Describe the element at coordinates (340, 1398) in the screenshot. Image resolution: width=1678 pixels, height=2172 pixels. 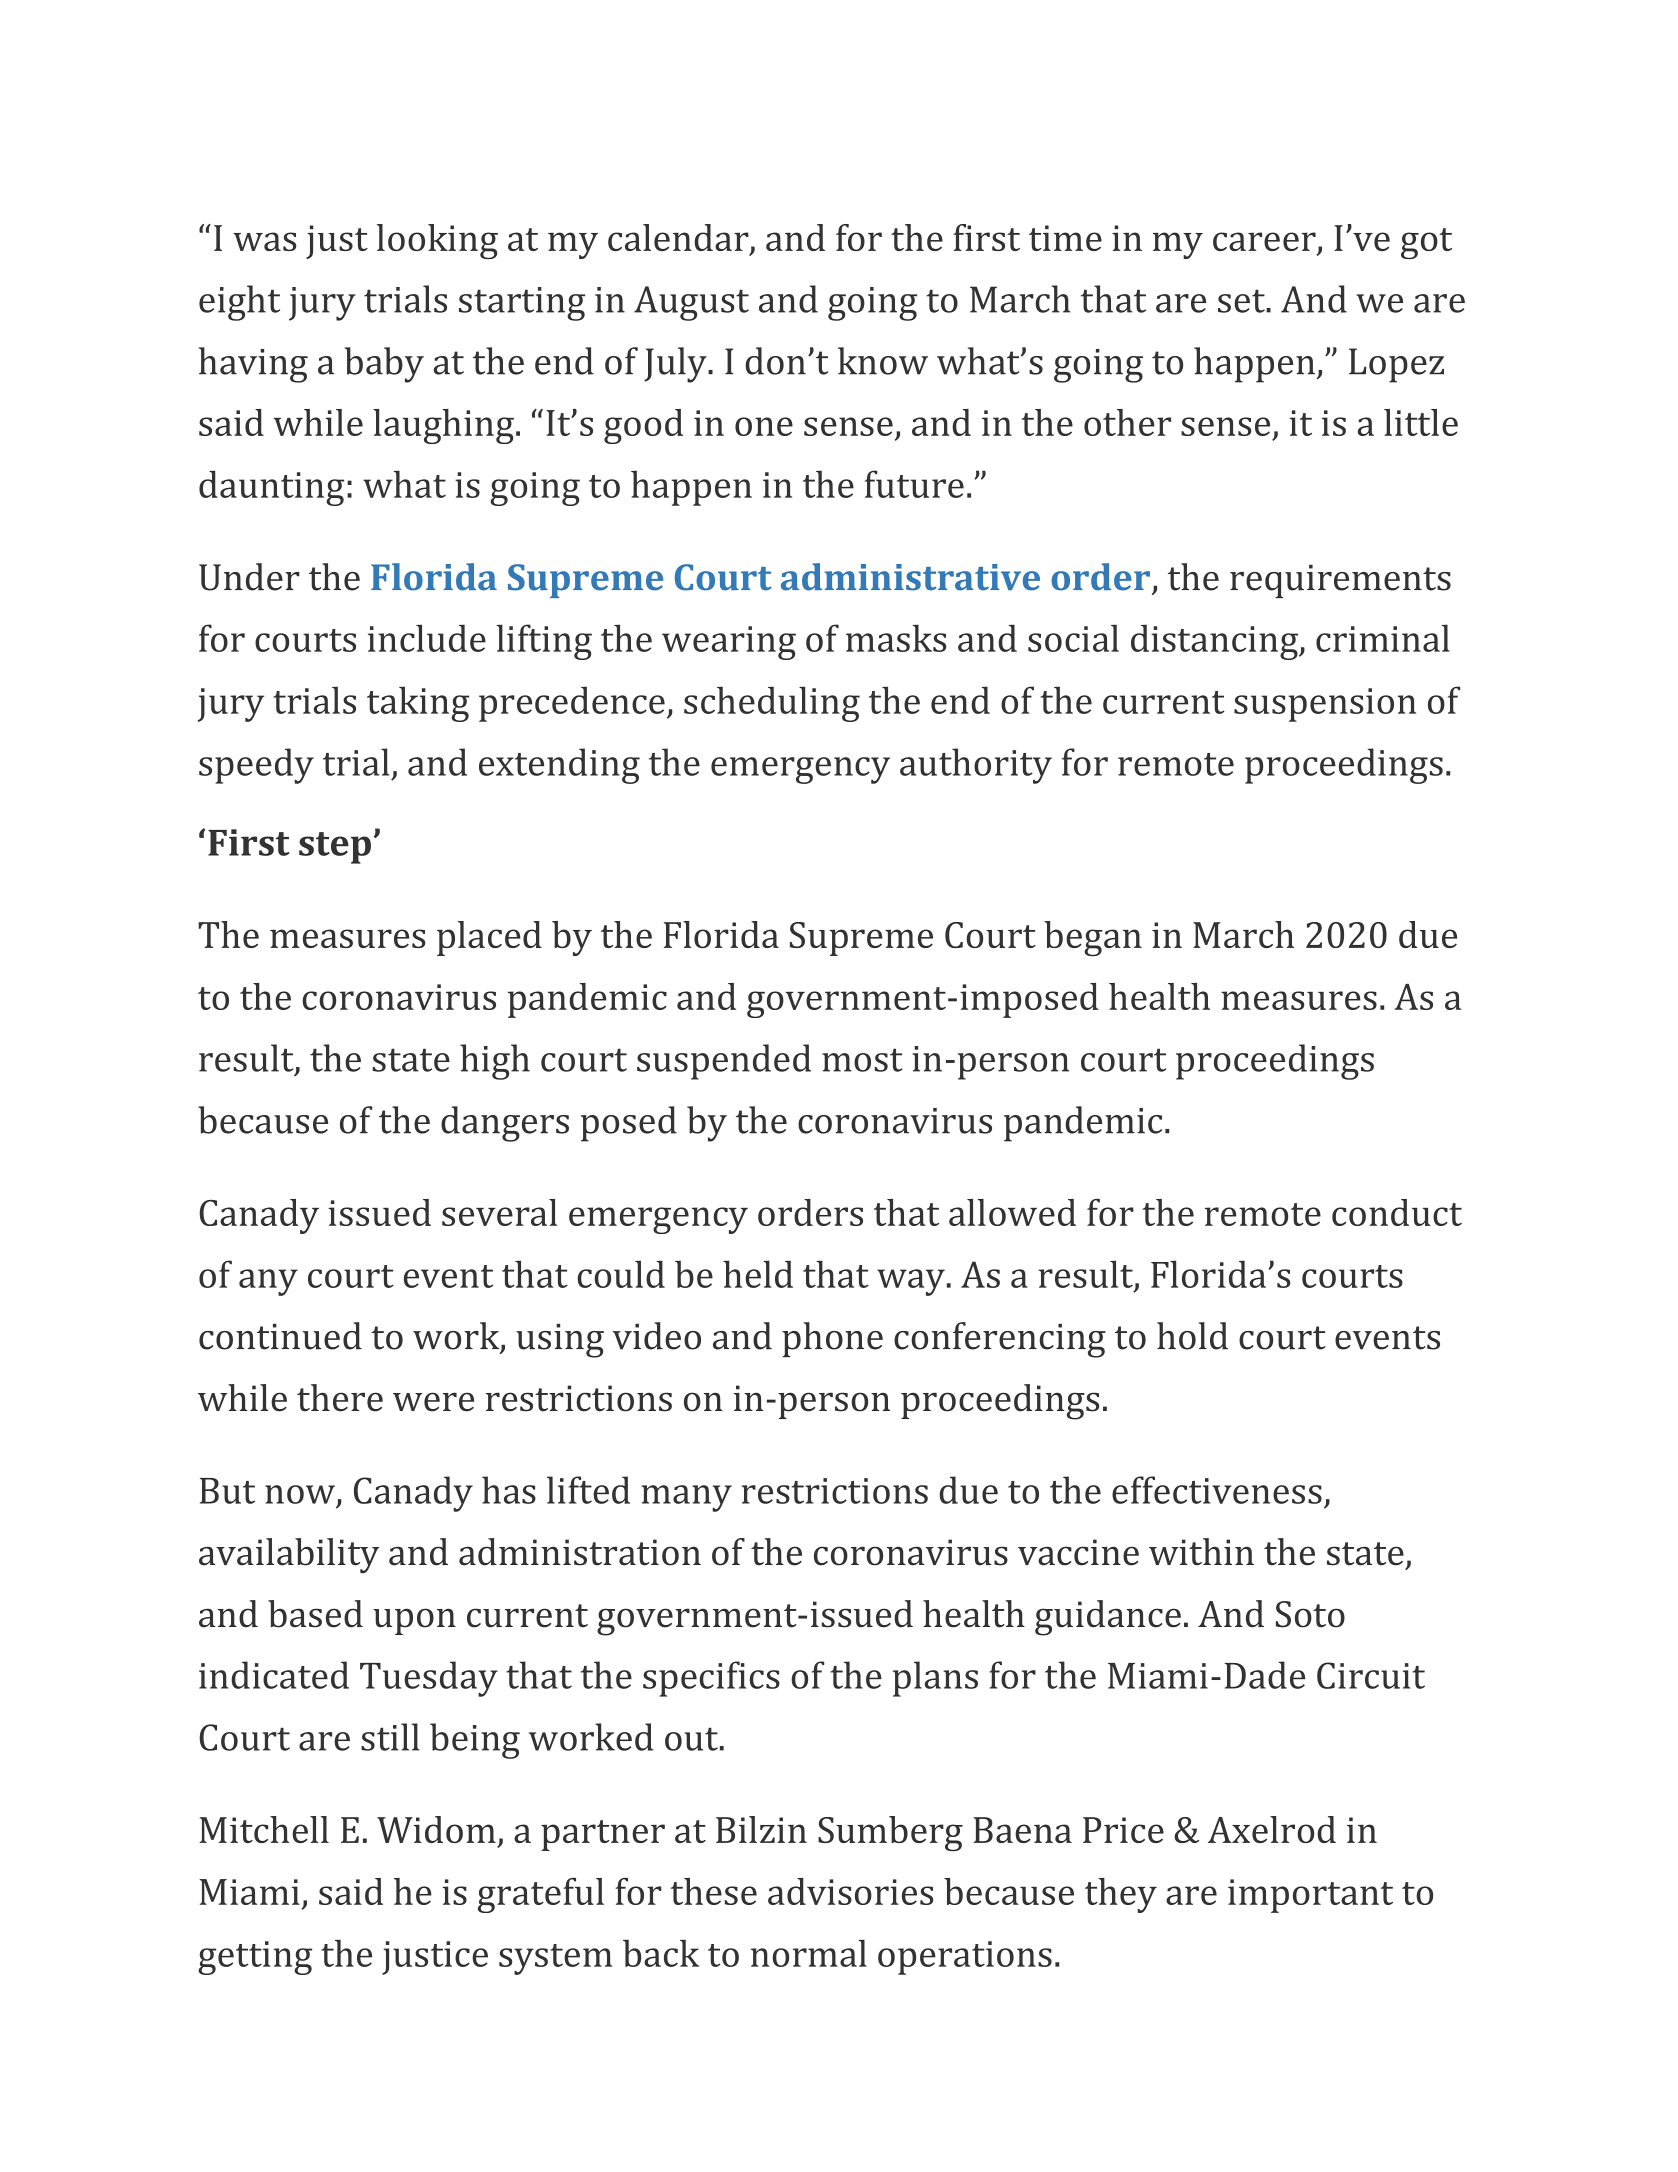
I see `there` at that location.
